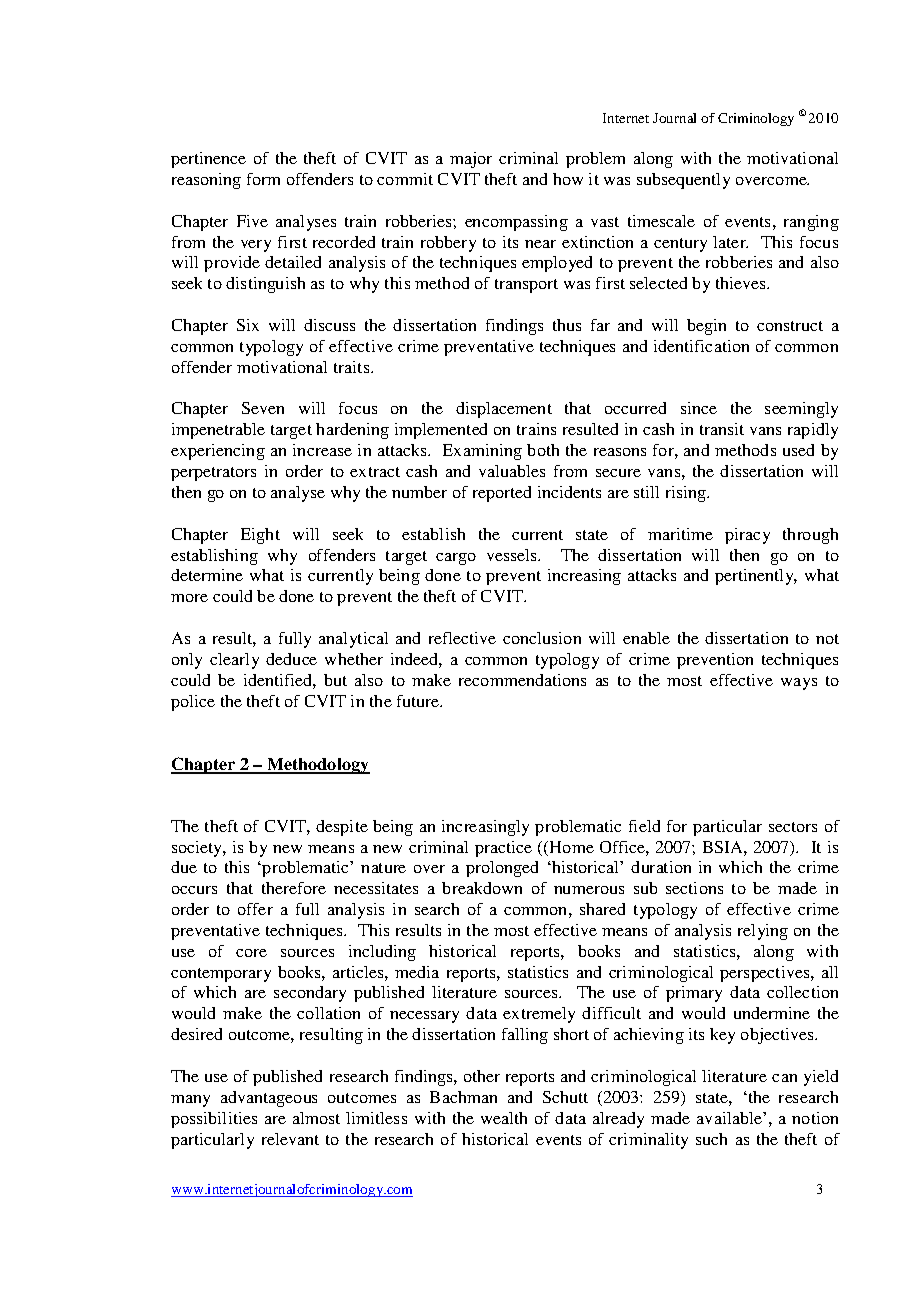 The height and width of the screenshot is (1308, 924). What do you see at coordinates (747, 536) in the screenshot?
I see `piracy` at bounding box center [747, 536].
